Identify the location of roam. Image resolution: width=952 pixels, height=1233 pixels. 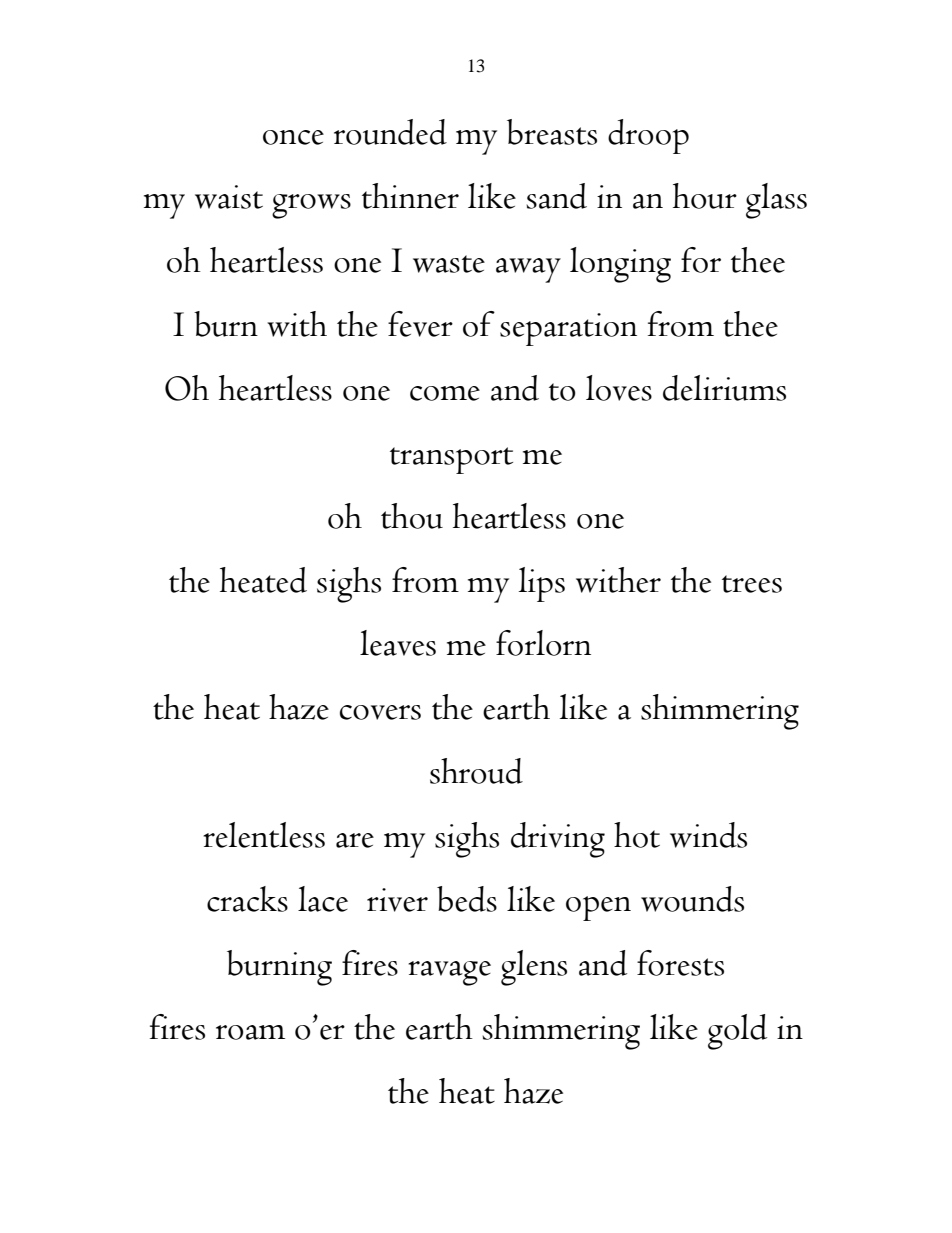
(250, 1032).
